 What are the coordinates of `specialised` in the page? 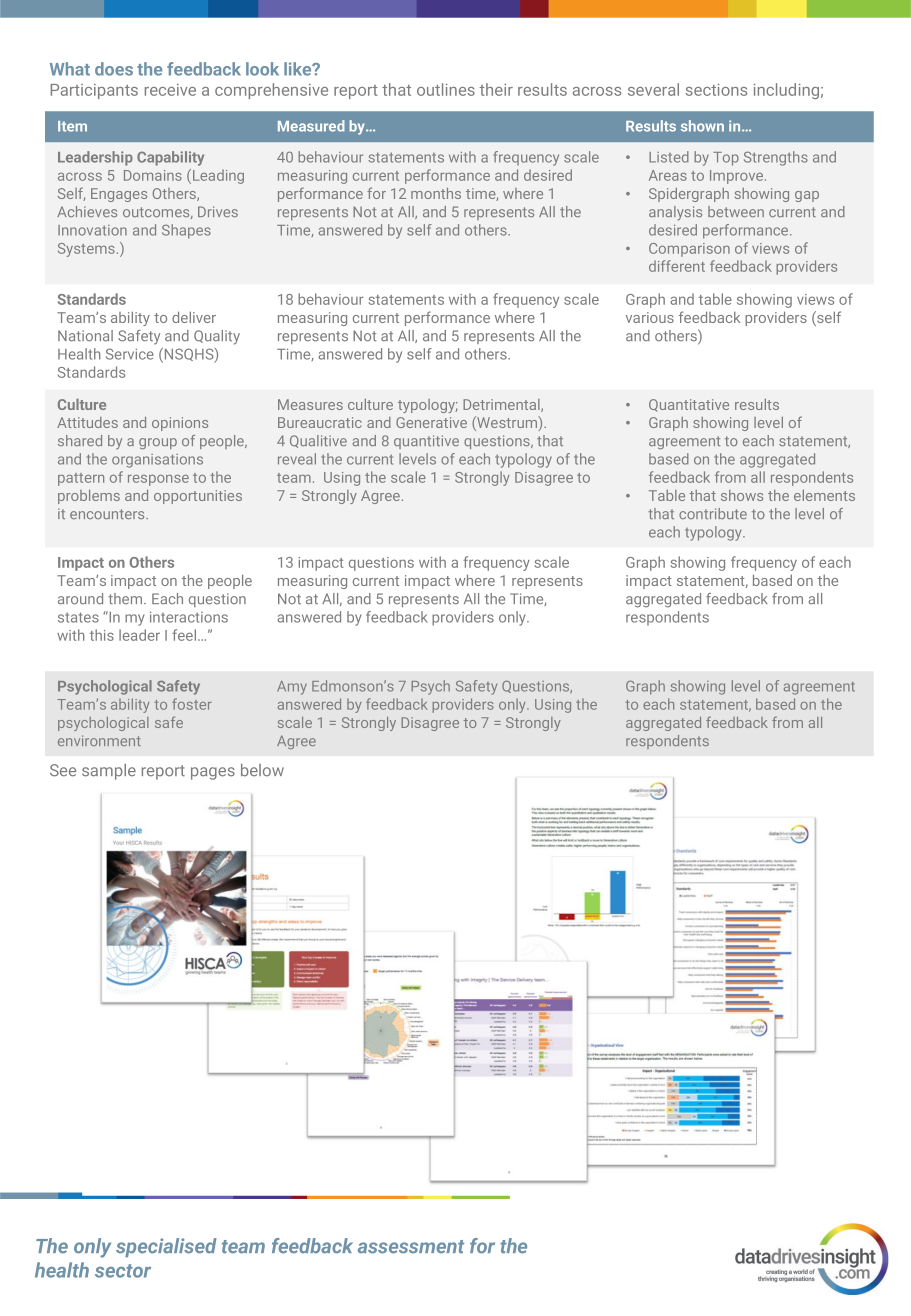 It's located at (166, 1247).
